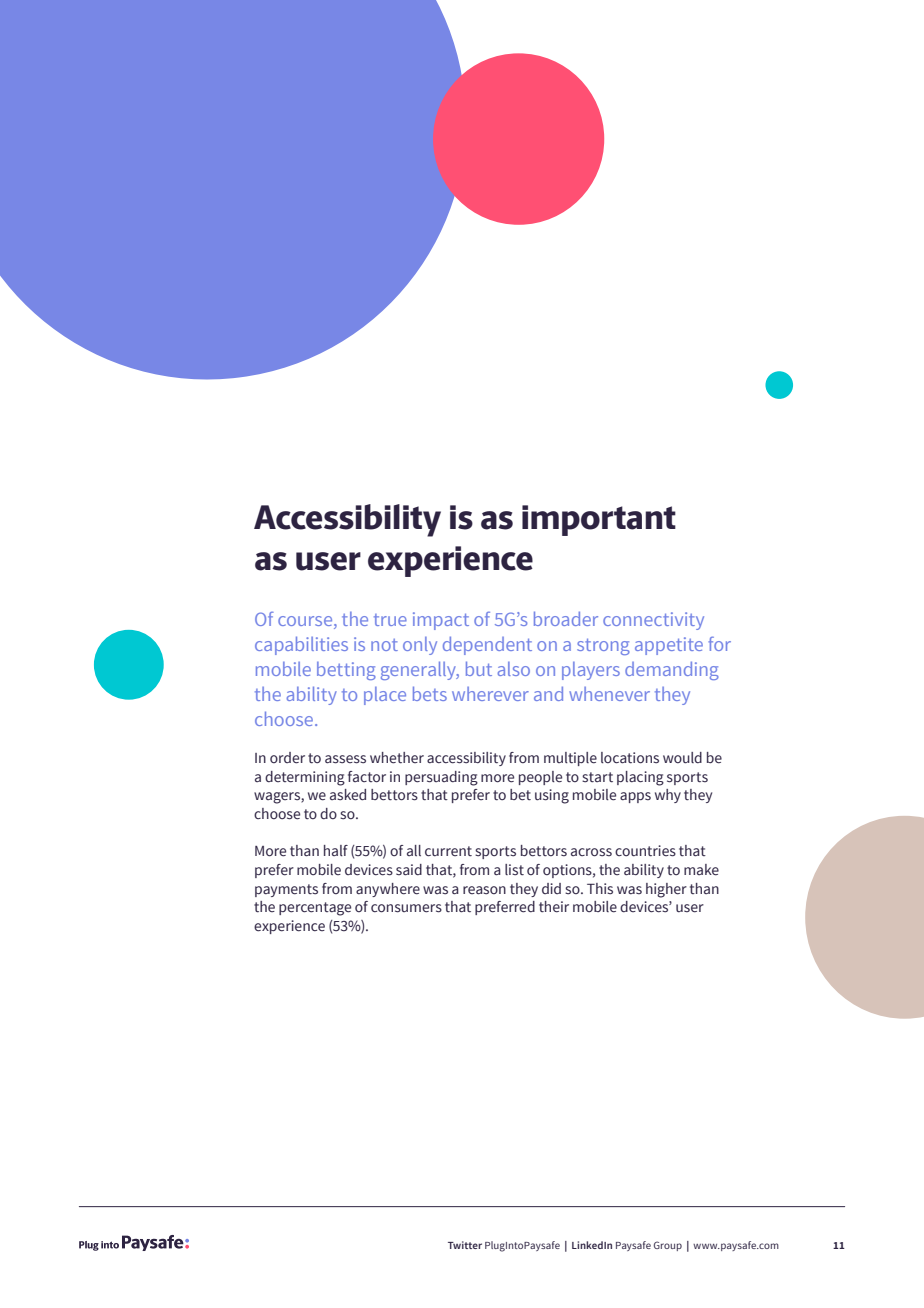 This screenshot has height=1308, width=924. Describe the element at coordinates (390, 620) in the screenshot. I see `true` at that location.
